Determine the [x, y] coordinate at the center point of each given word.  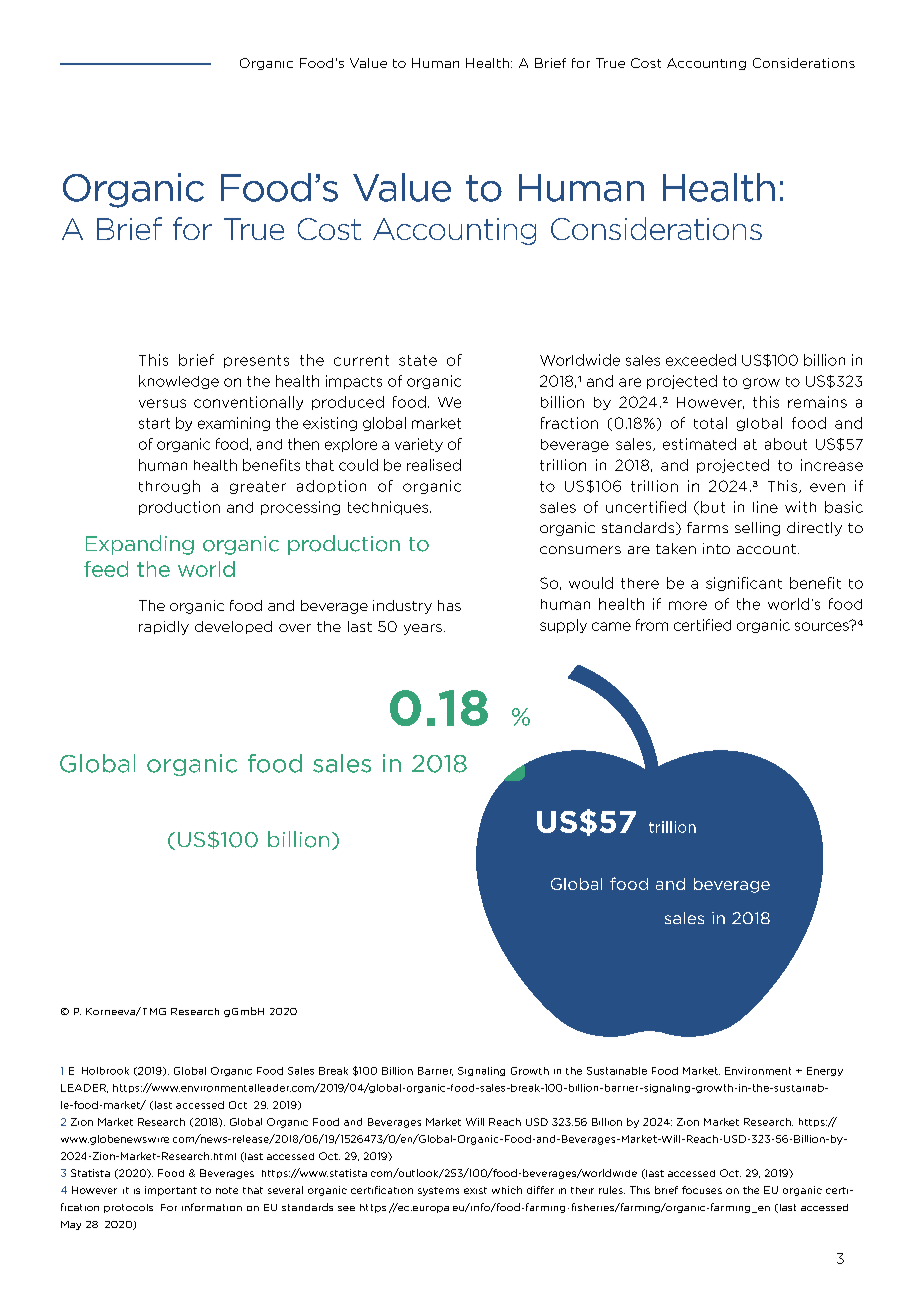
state [418, 360]
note [227, 1190]
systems [438, 1191]
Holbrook [105, 1071]
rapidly [164, 628]
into [716, 548]
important [171, 1191]
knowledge [179, 382]
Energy [825, 1071]
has [449, 605]
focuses [702, 1190]
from [652, 625]
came [611, 626]
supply [563, 626]
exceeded [701, 360]
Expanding [140, 545]
